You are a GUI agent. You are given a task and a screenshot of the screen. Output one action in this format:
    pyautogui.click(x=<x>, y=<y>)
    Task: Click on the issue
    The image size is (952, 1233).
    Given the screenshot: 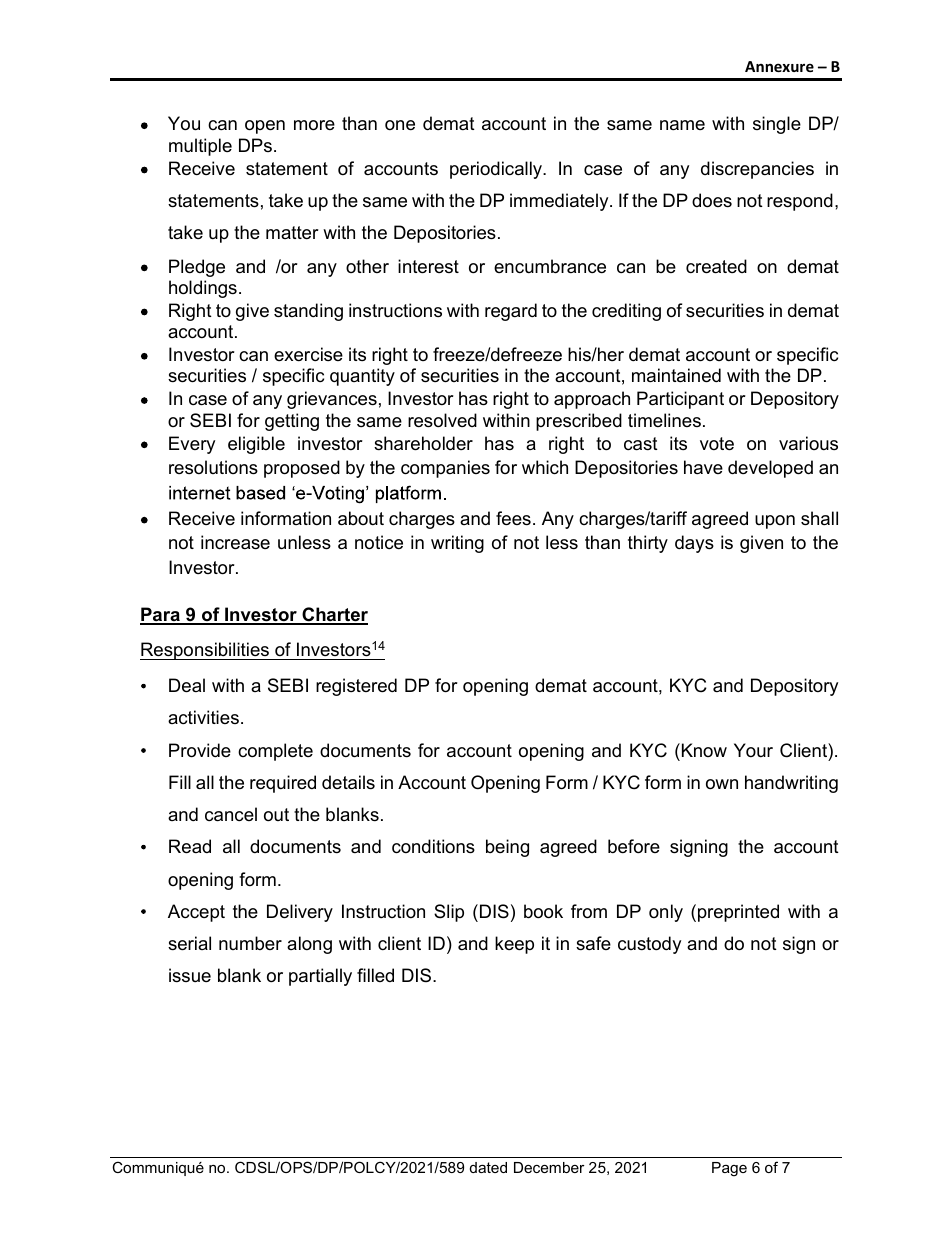 What is the action you would take?
    pyautogui.click(x=190, y=975)
